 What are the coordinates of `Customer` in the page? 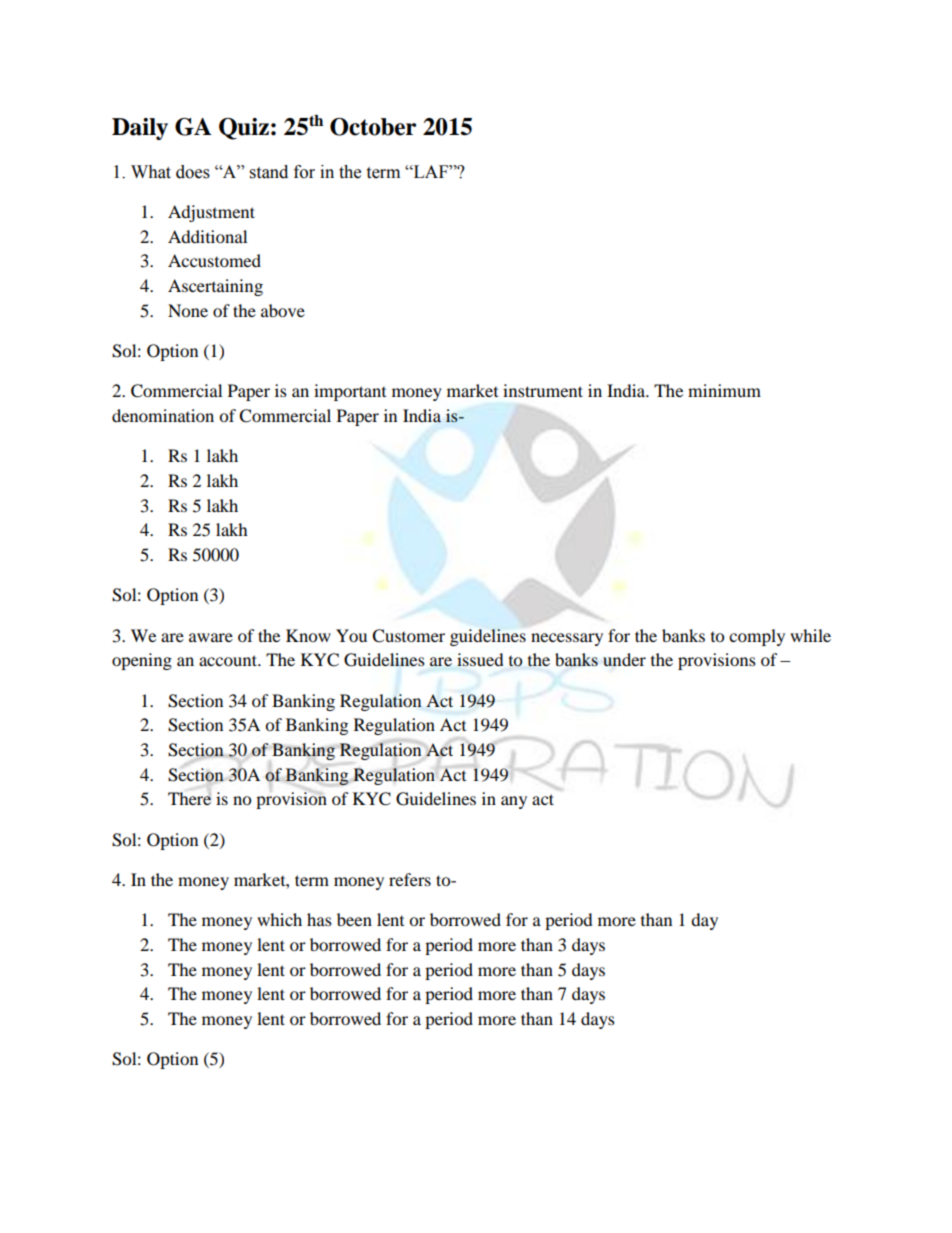 It's located at (408, 636).
